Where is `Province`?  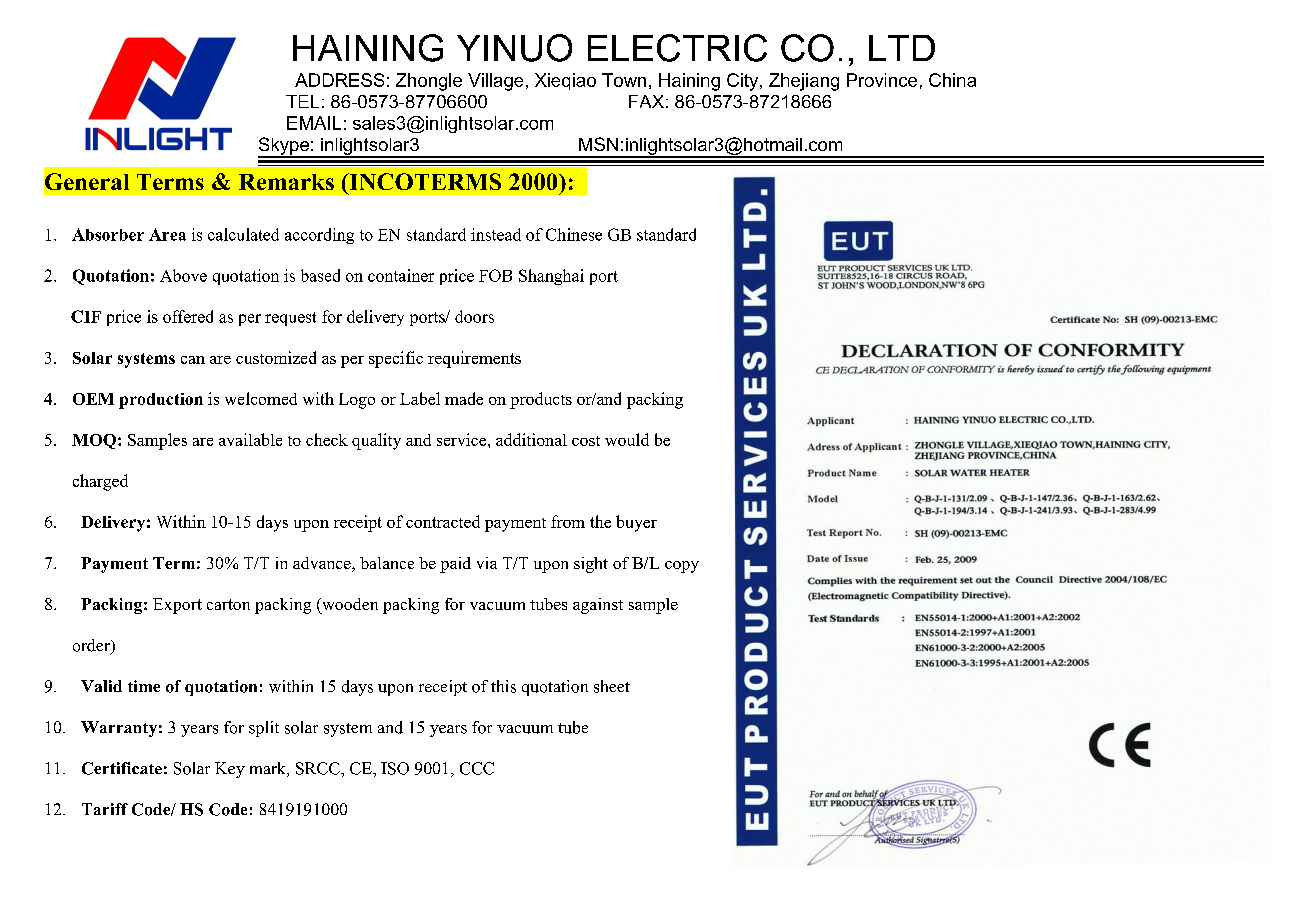 Province is located at coordinates (882, 80).
